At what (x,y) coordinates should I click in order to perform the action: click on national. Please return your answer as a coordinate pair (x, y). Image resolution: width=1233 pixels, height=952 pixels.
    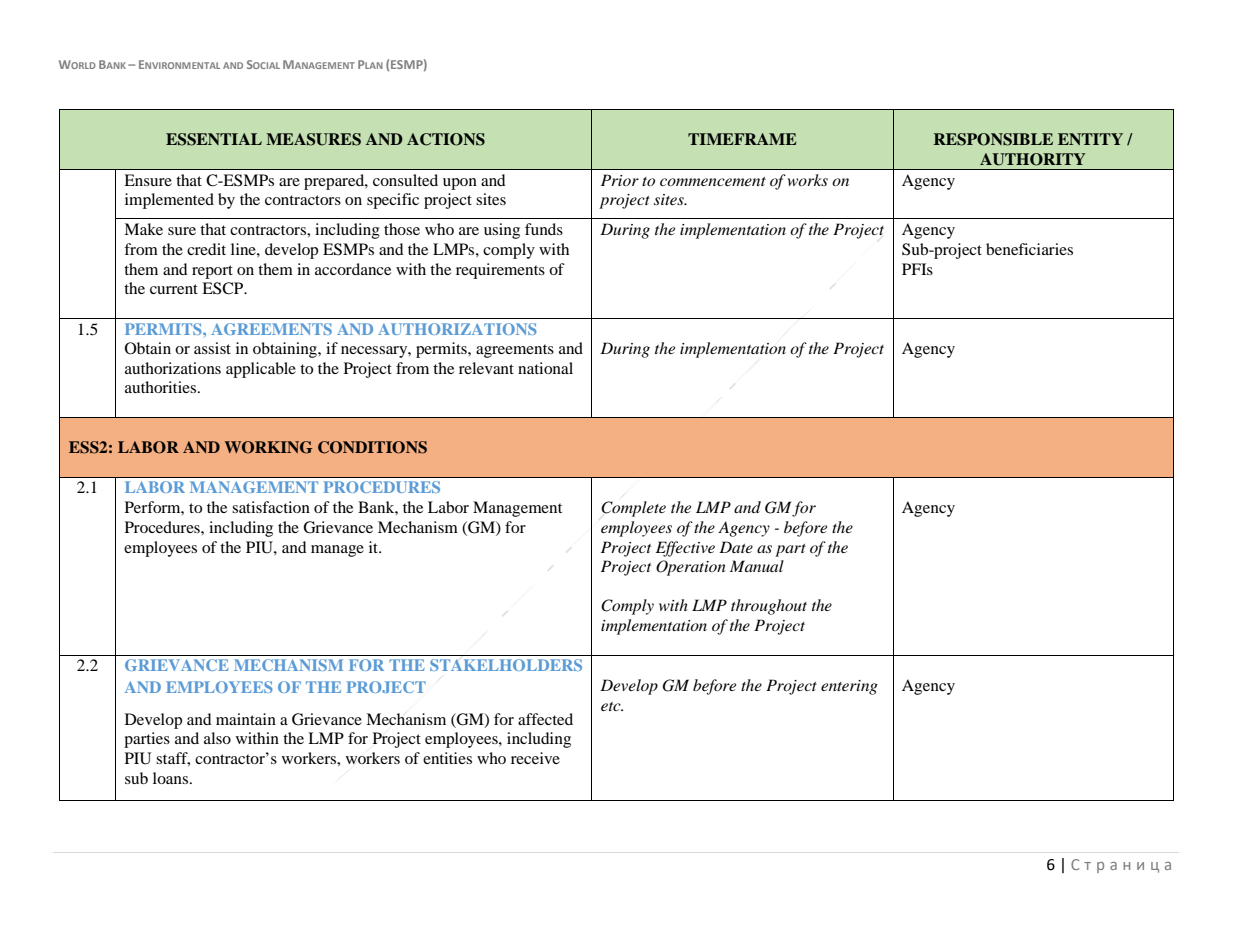
    Looking at the image, I should click on (545, 368).
